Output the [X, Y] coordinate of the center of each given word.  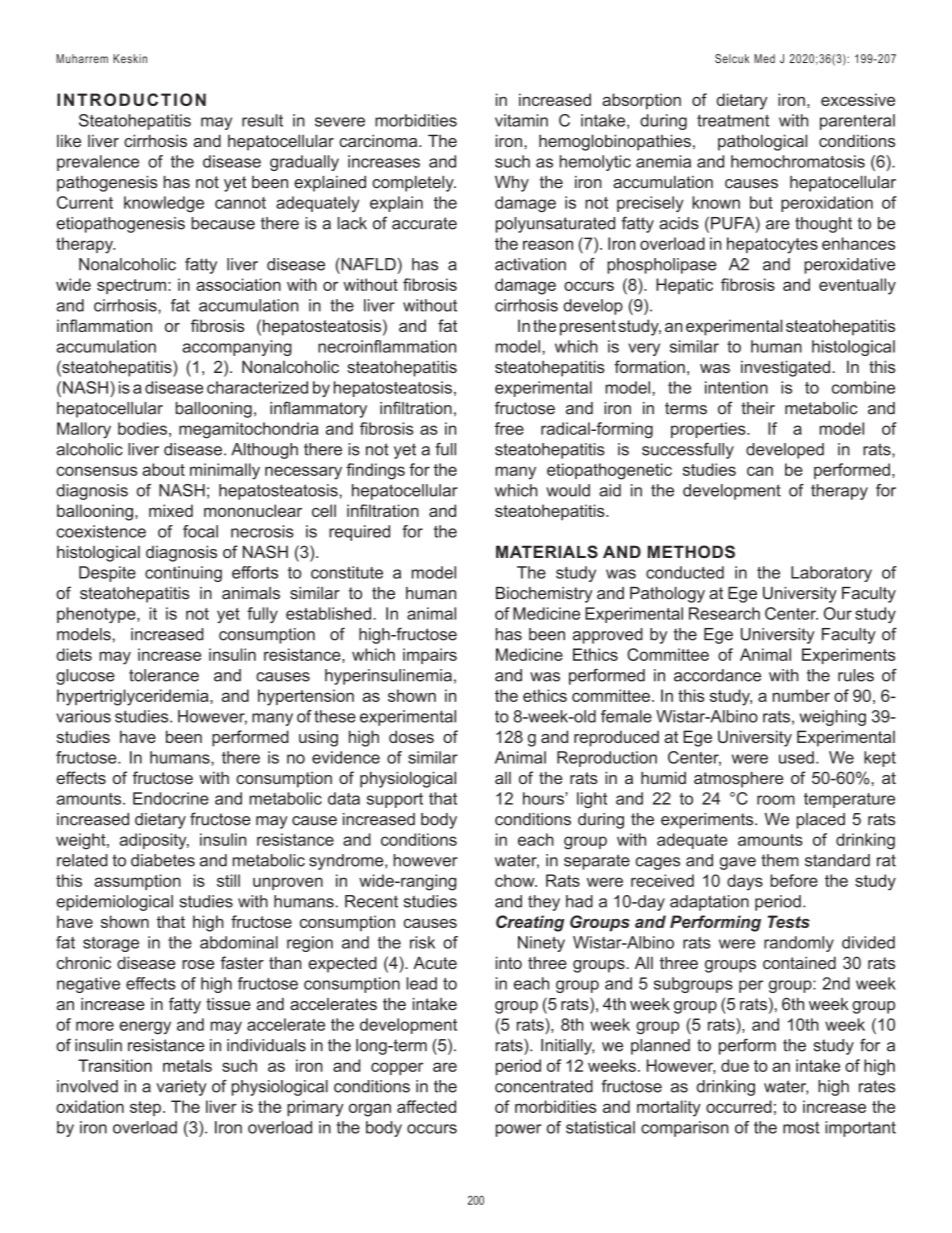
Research [724, 613]
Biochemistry [544, 595]
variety [181, 1088]
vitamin [521, 120]
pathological [762, 142]
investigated [785, 368]
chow [516, 880]
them [780, 860]
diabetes [163, 860]
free [509, 428]
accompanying [237, 348]
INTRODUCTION [131, 99]
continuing [183, 574]
